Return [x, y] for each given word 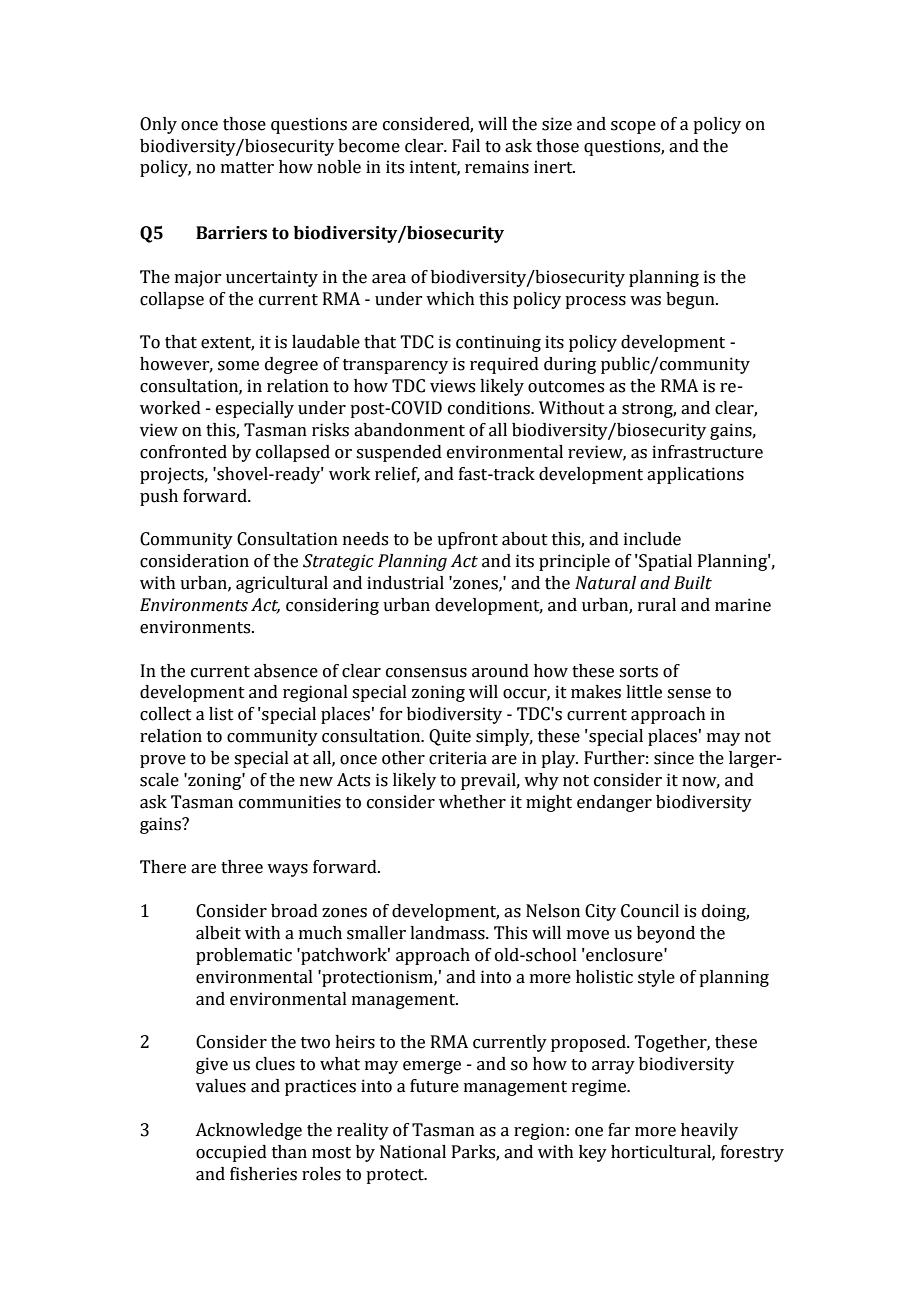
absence [286, 671]
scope [633, 127]
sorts [638, 672]
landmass [448, 933]
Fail [466, 146]
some [238, 366]
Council [650, 911]
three [242, 867]
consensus [426, 673]
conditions [490, 408]
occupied [231, 1153]
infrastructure [707, 452]
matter [247, 168]
